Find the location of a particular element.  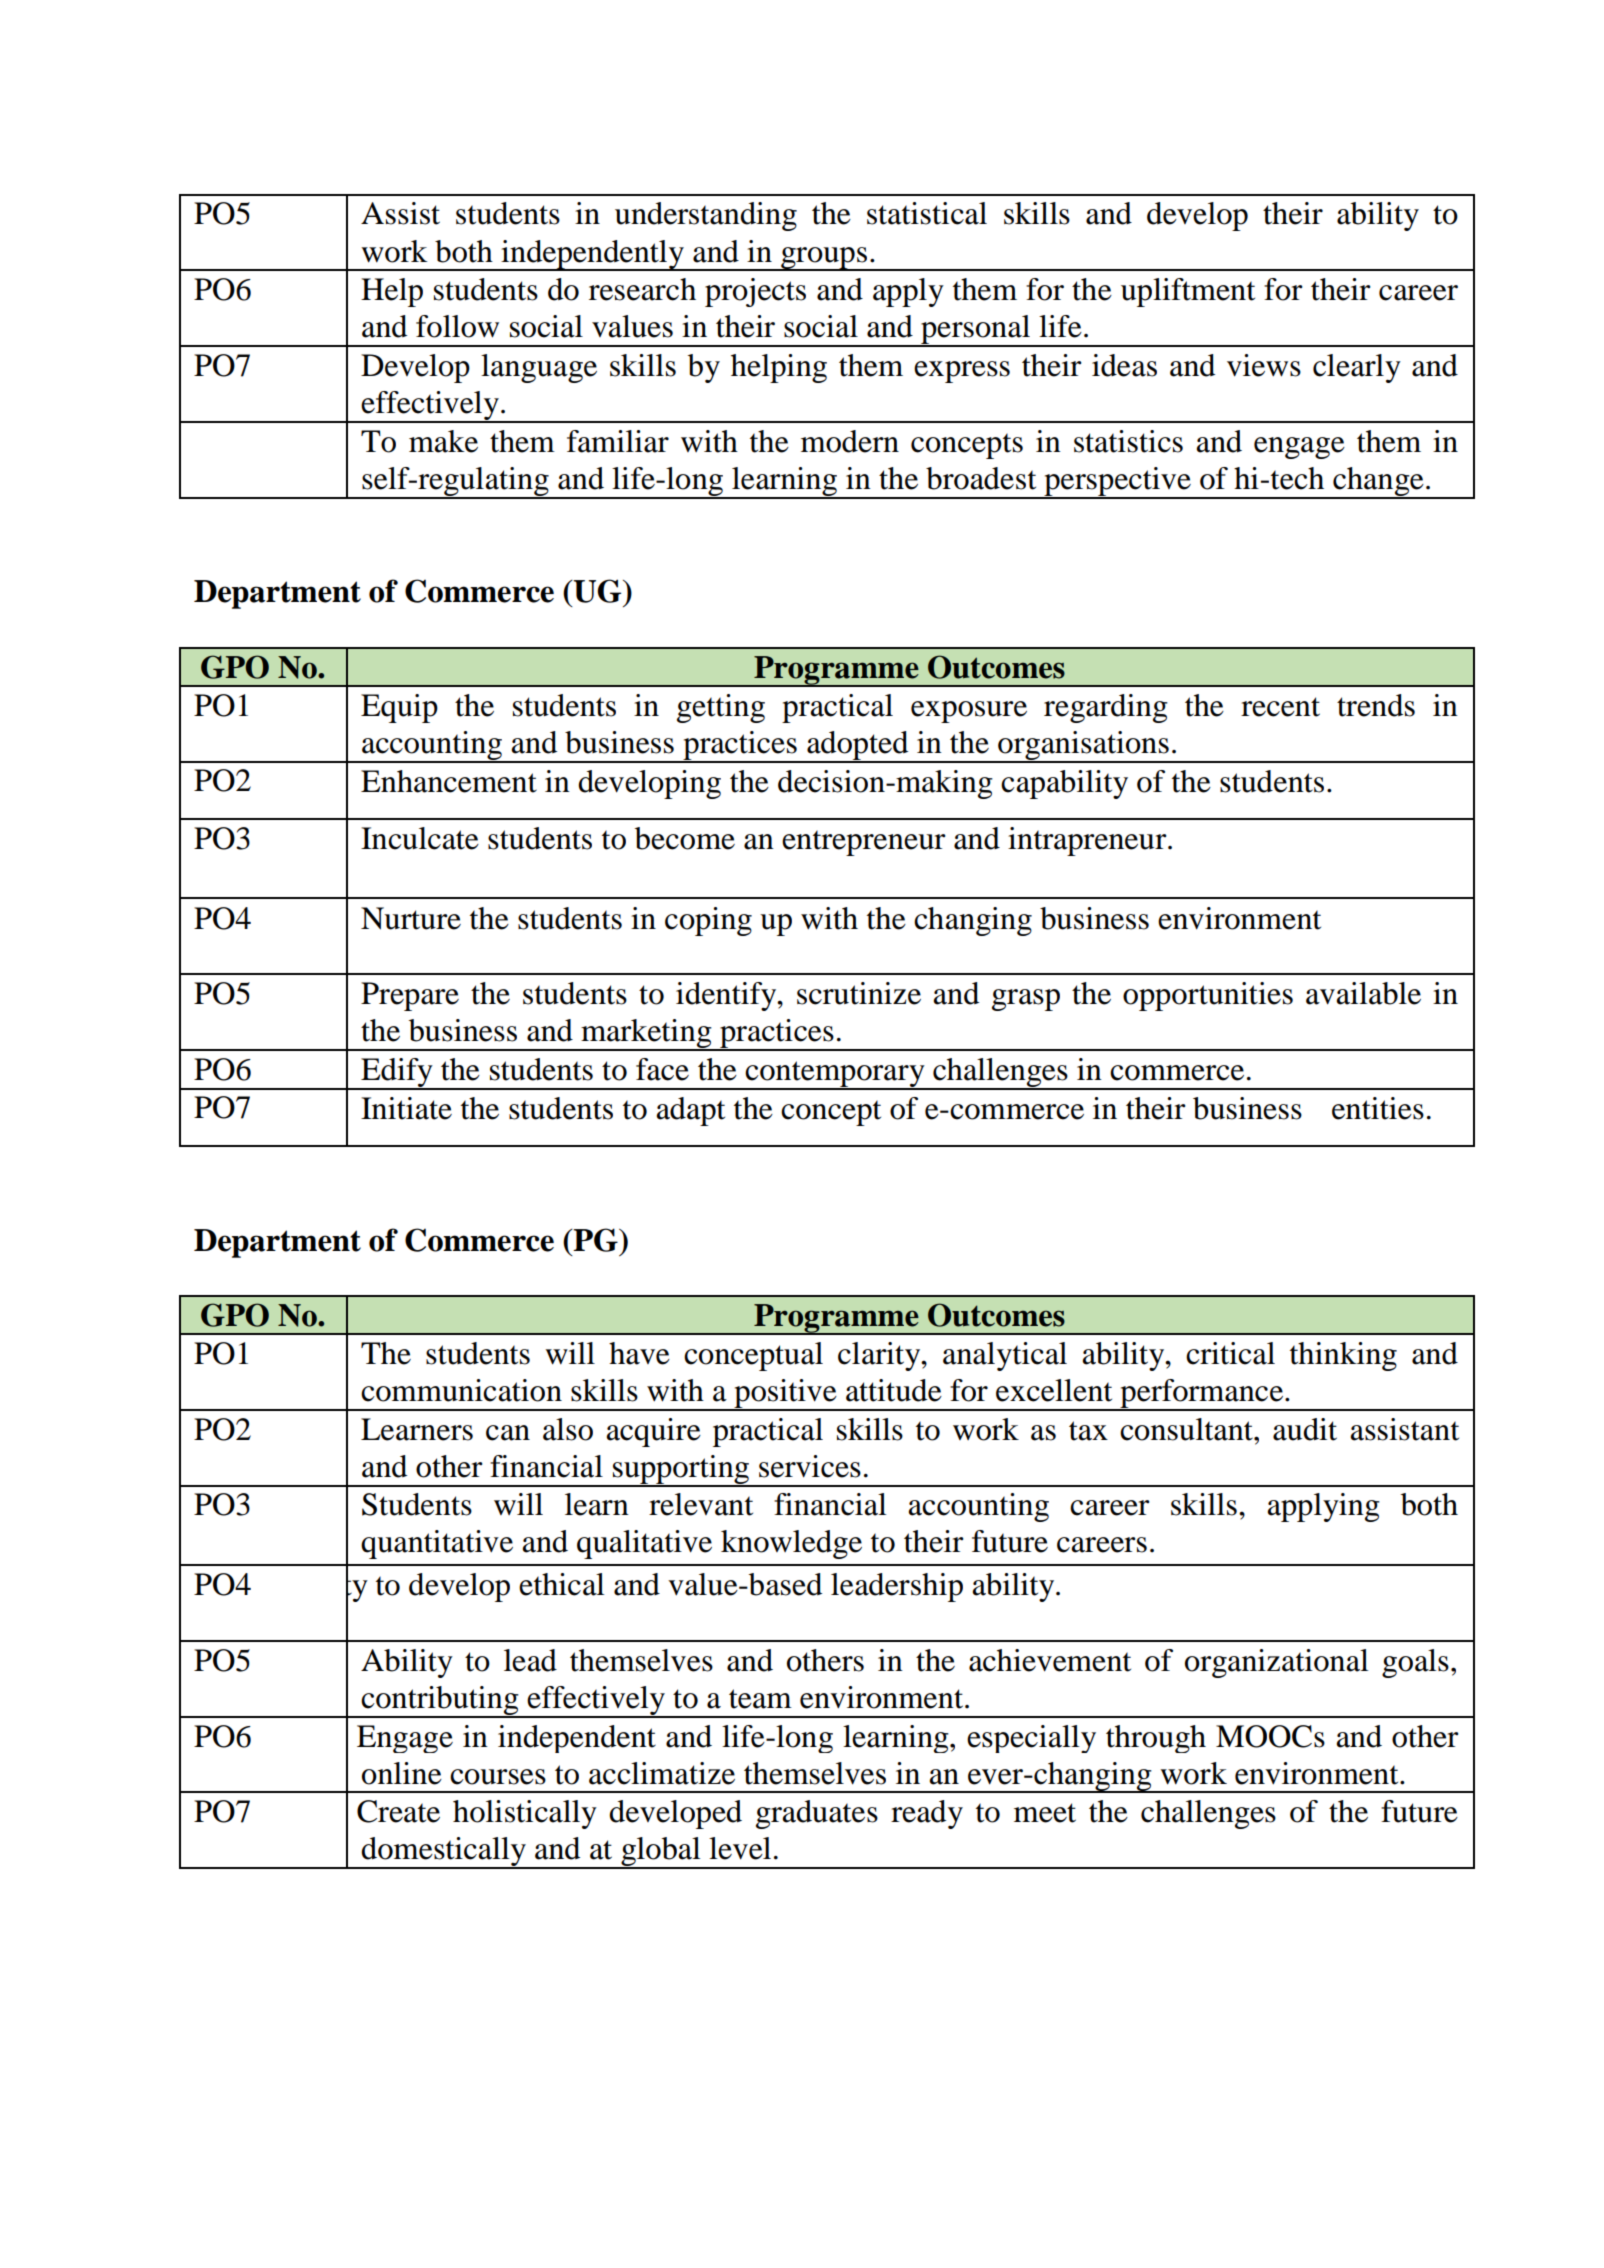

through is located at coordinates (1156, 1739).
